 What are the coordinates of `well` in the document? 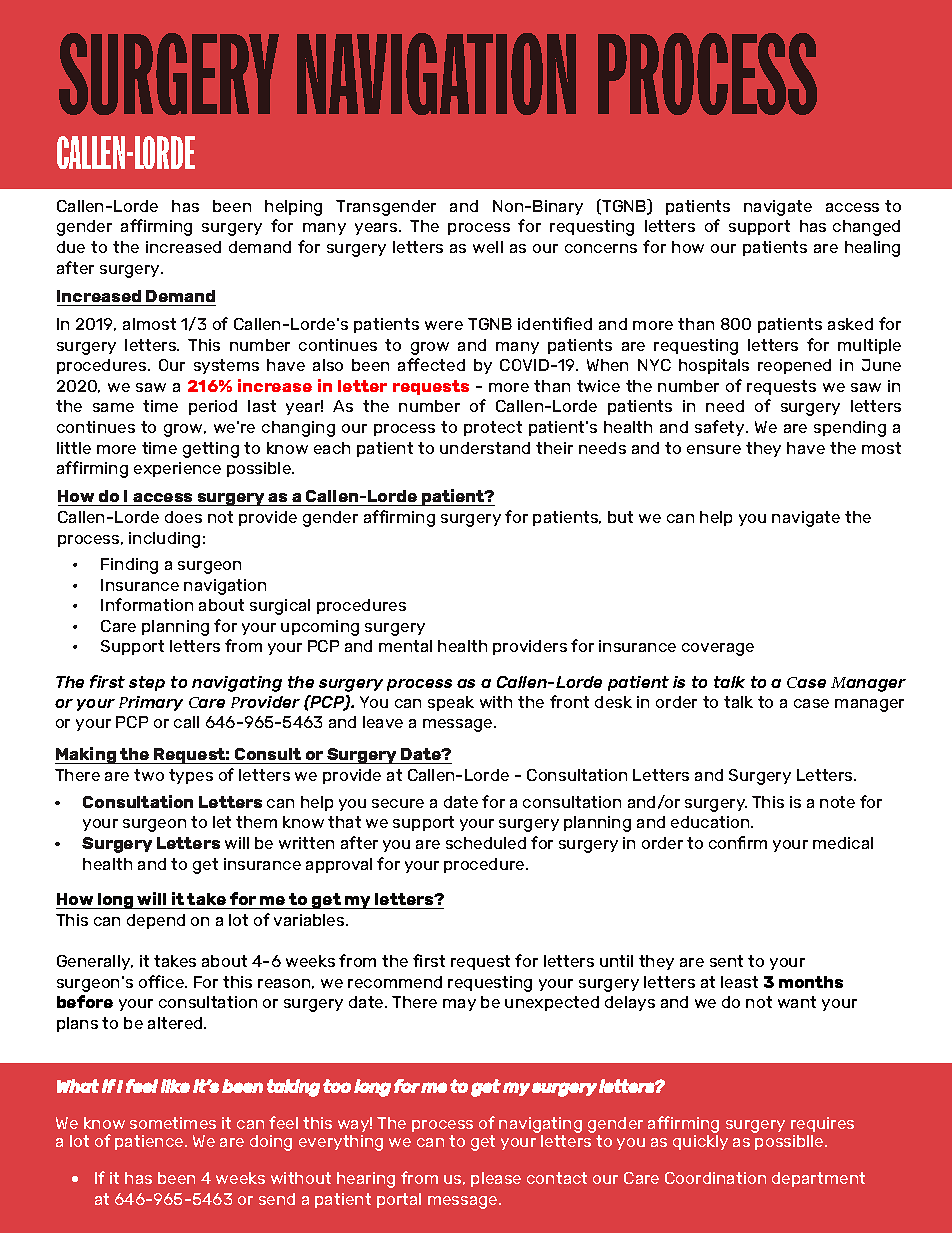 It's located at (488, 247).
